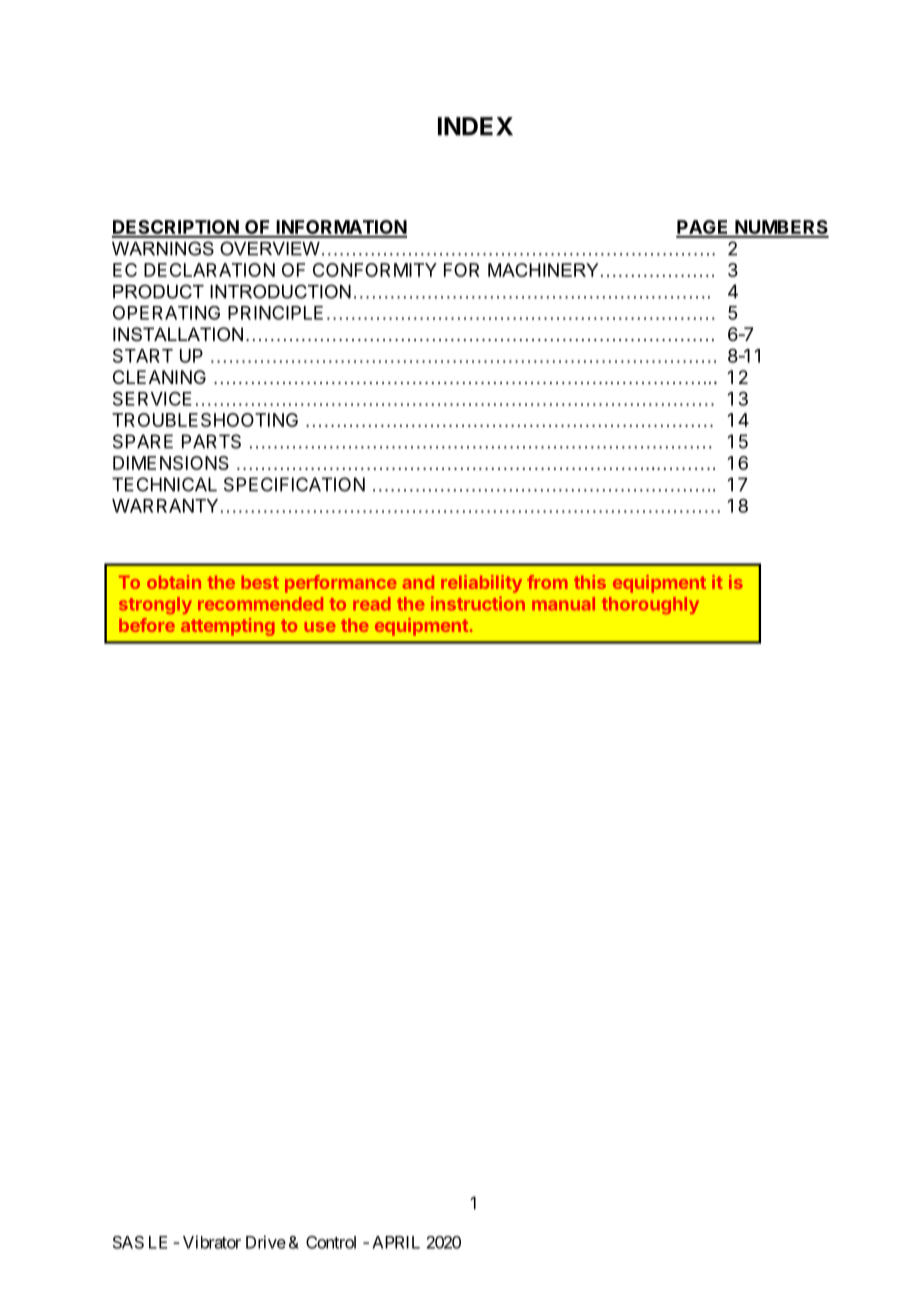 Image resolution: width=924 pixels, height=1309 pixels. Describe the element at coordinates (478, 603) in the screenshot. I see `instruction` at that location.
